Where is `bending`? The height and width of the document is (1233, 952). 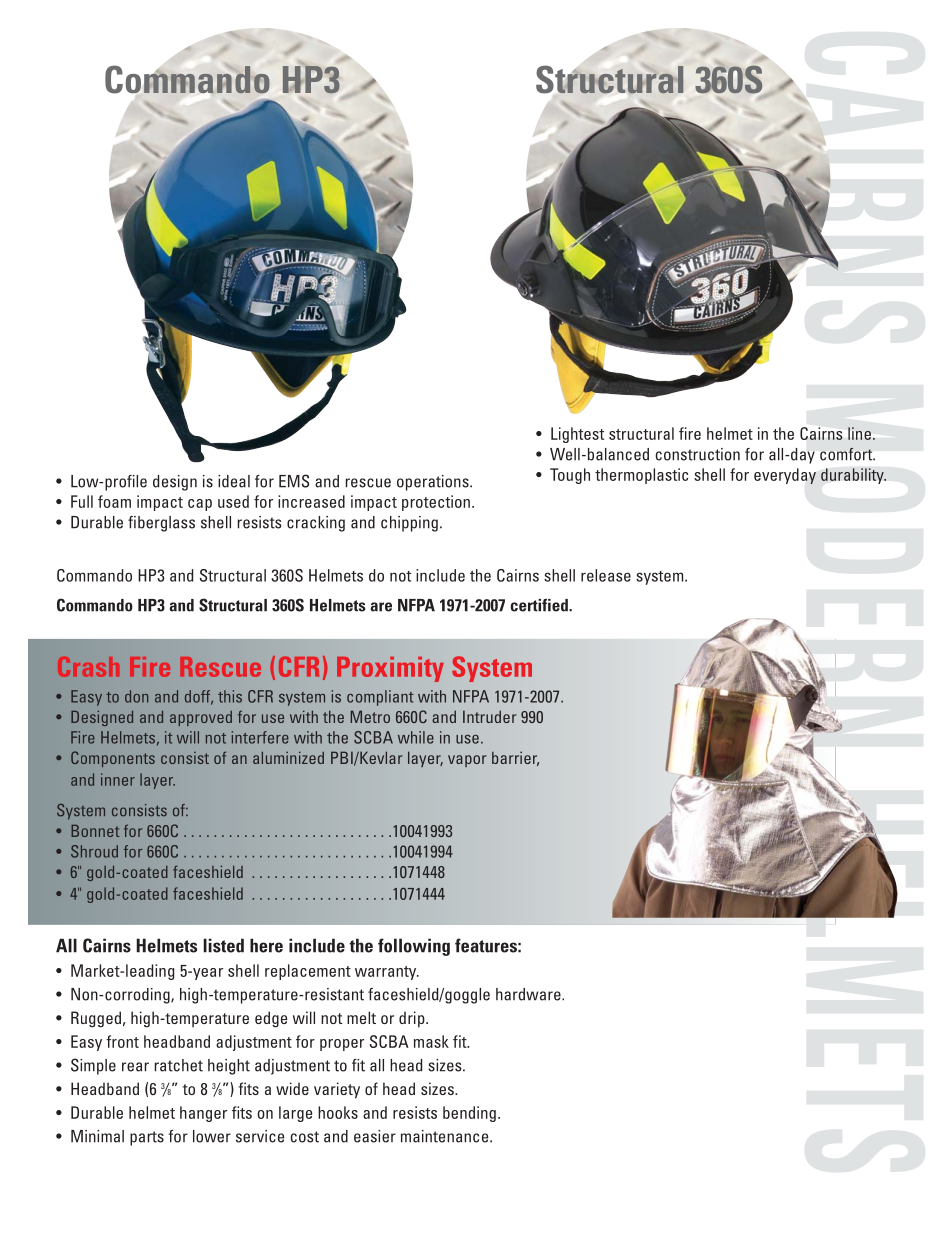 bending is located at coordinates (469, 1114).
